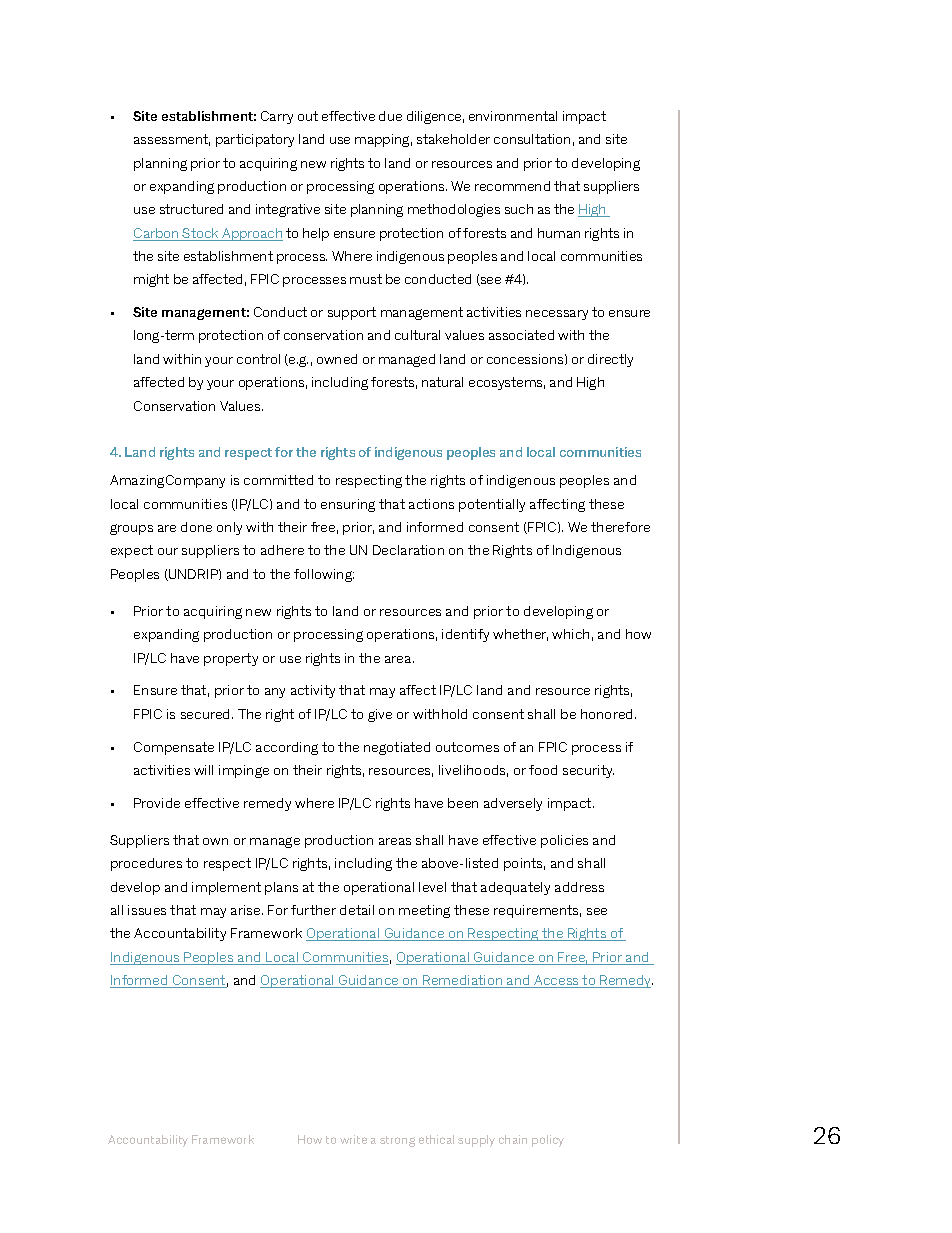 The width and height of the page is (952, 1233). Describe the element at coordinates (231, 659) in the page. I see `property` at that location.
